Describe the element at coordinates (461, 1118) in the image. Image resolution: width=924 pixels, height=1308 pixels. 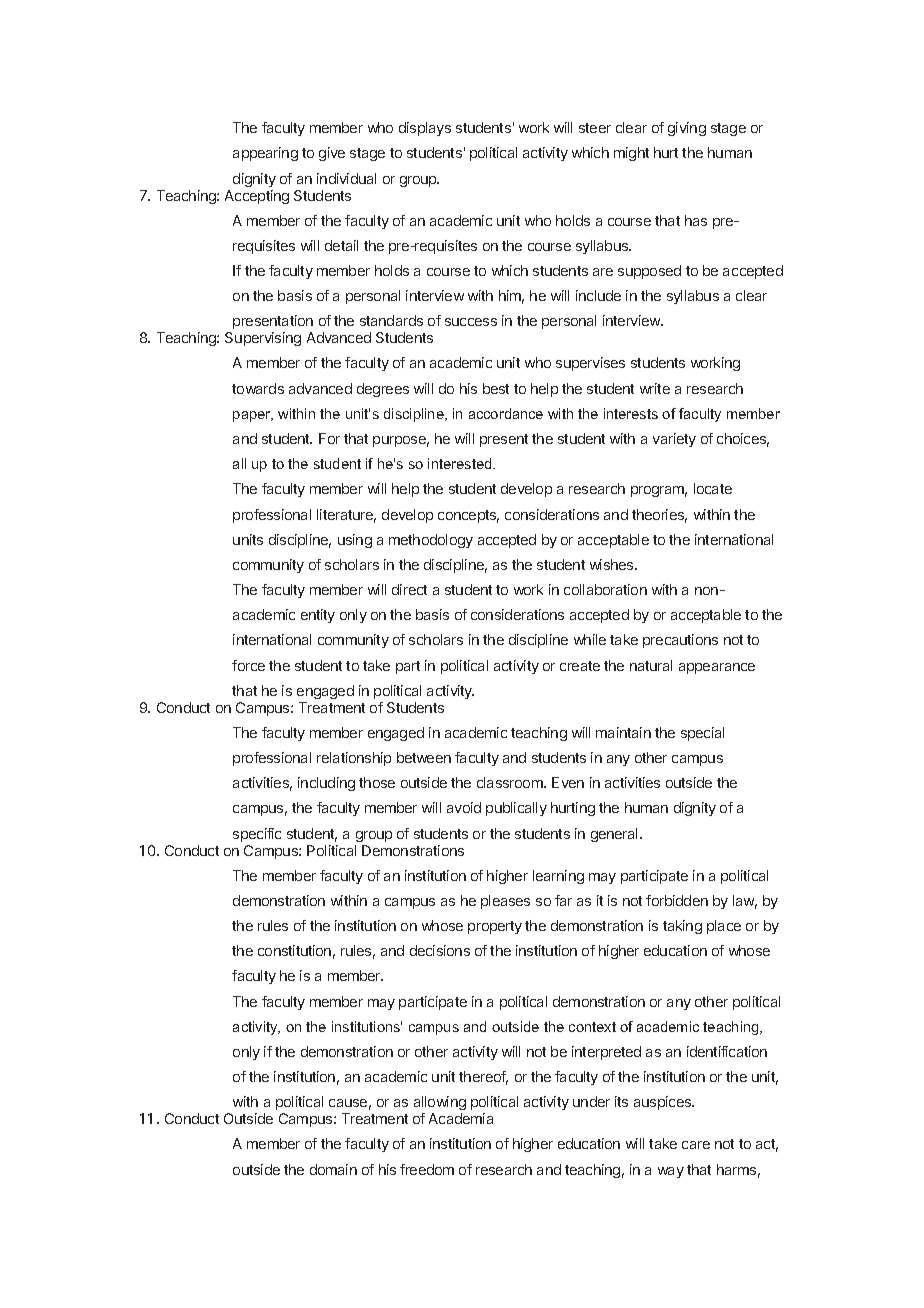
I see `Academia` at that location.
